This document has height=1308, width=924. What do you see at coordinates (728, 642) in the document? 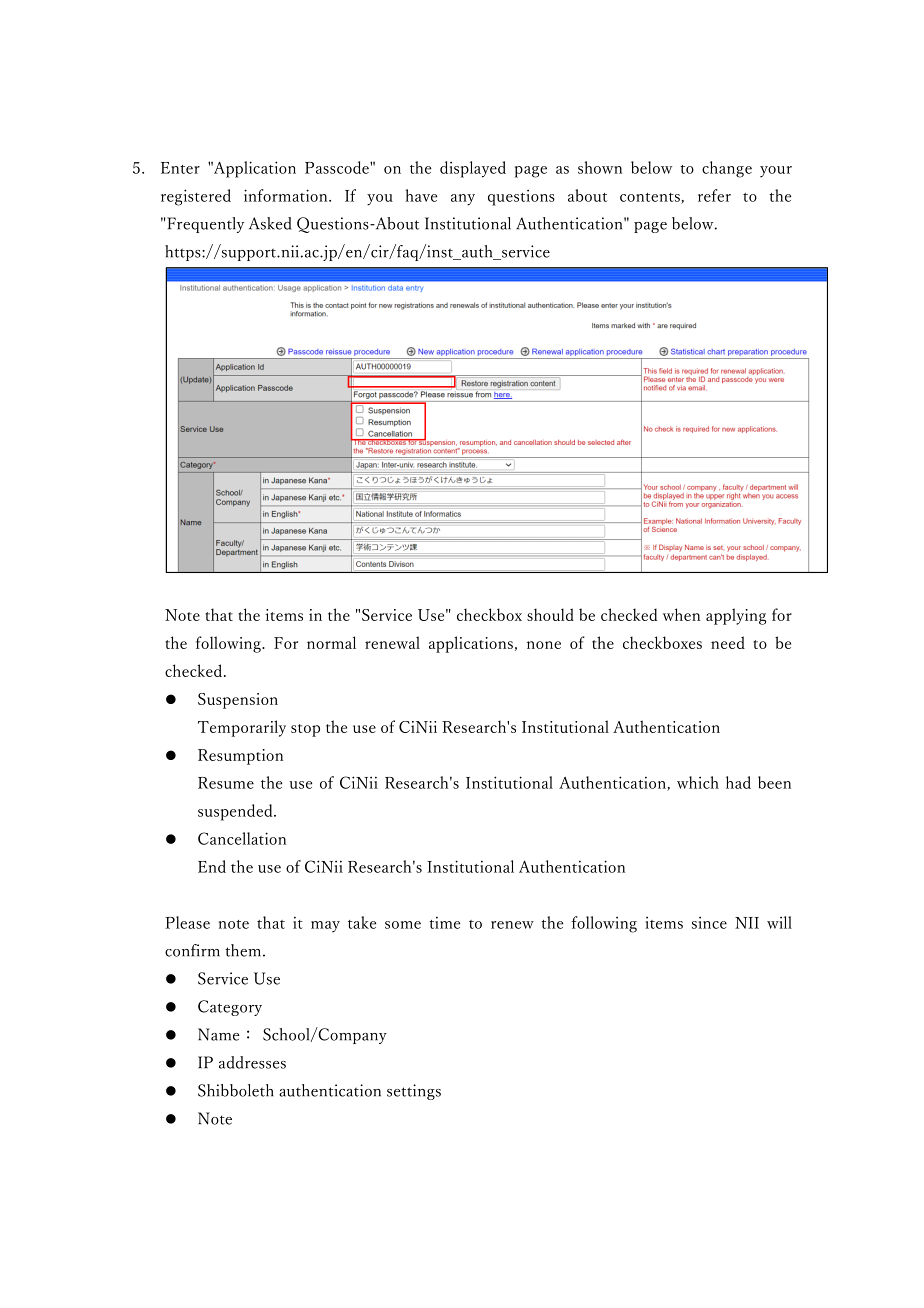
I see `need` at bounding box center [728, 642].
